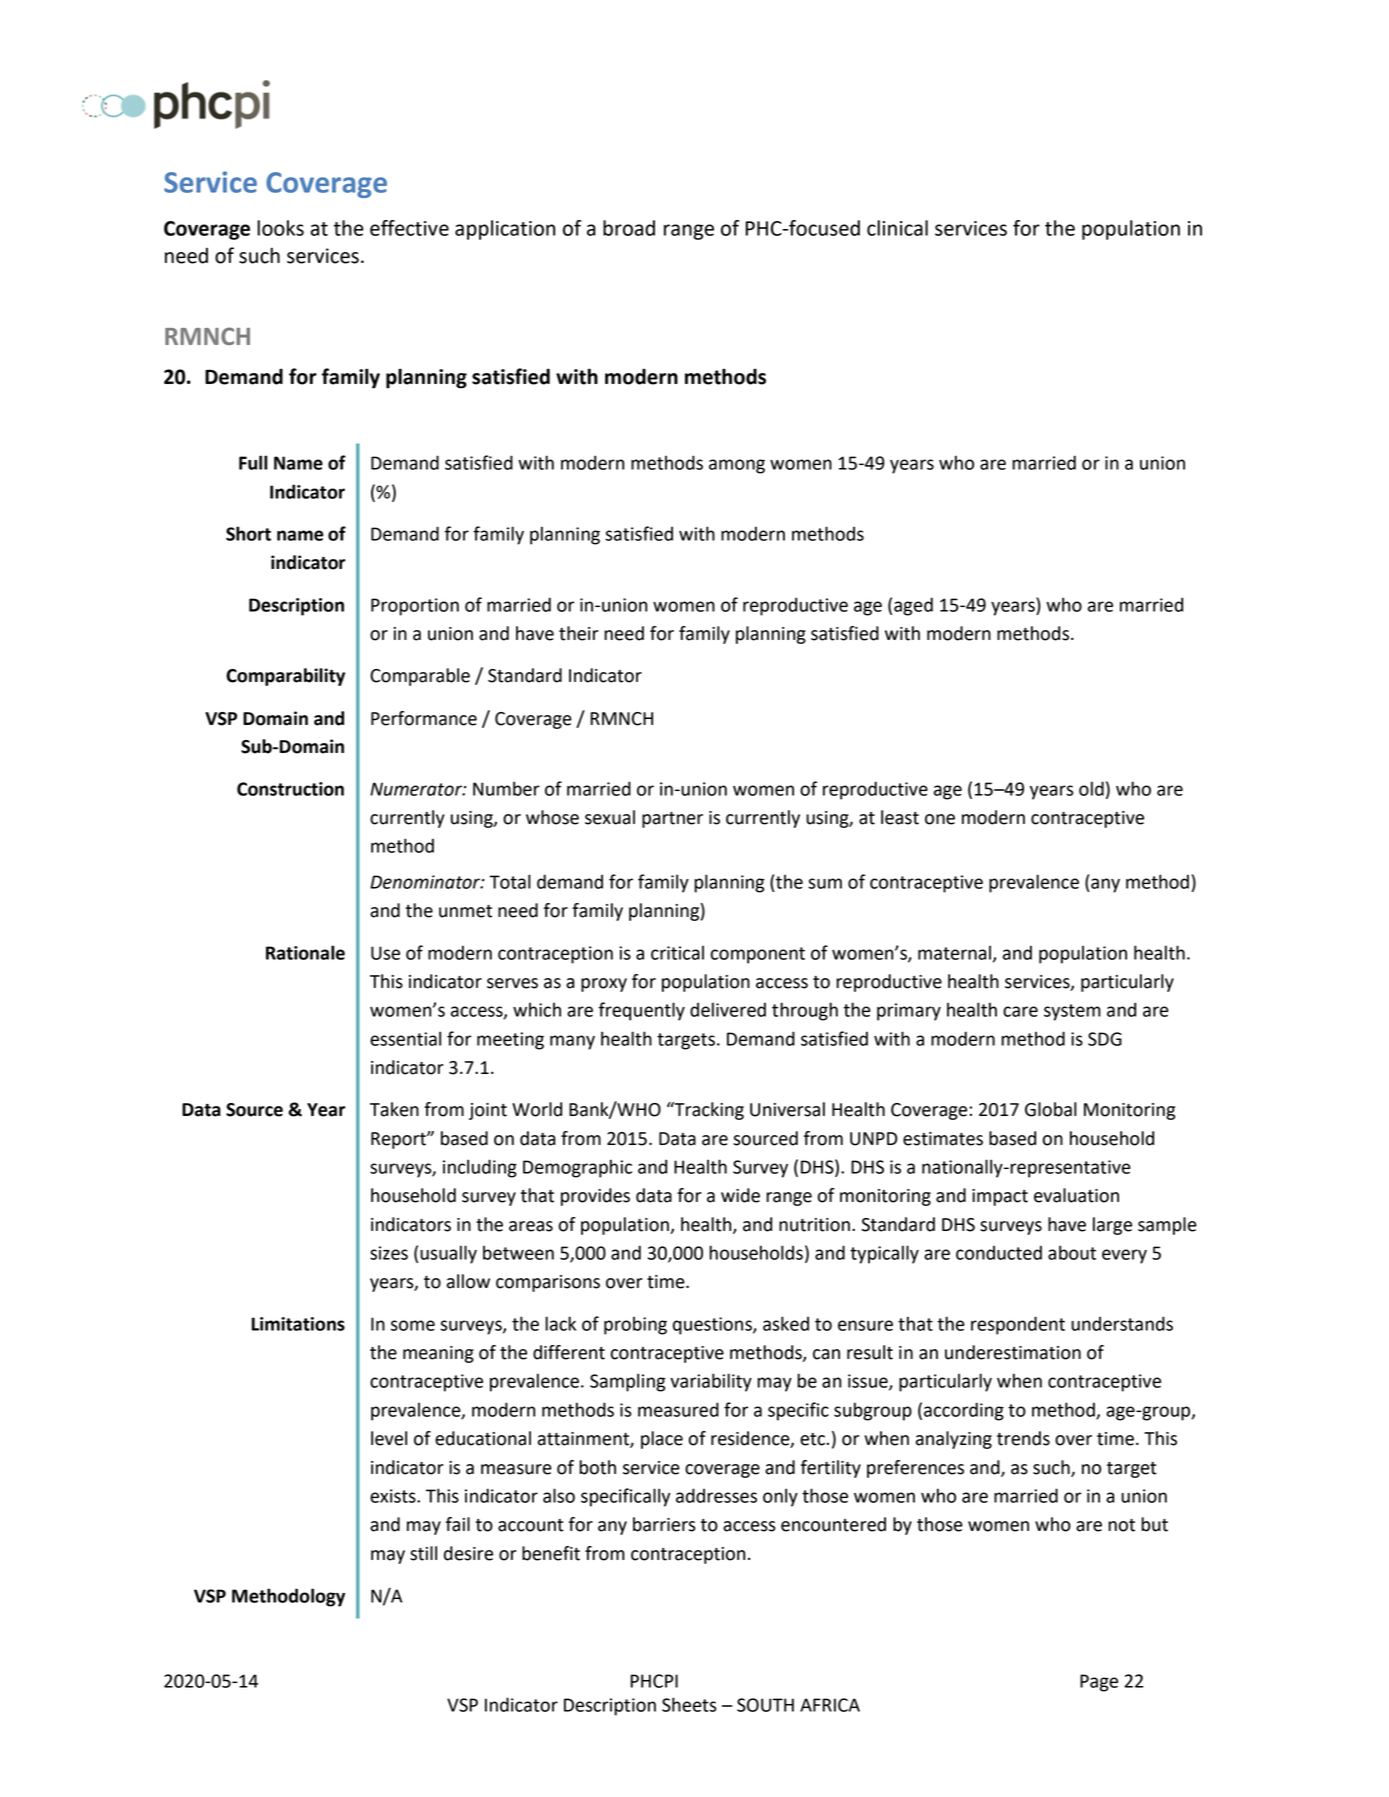  What do you see at coordinates (409, 228) in the image?
I see `effective` at bounding box center [409, 228].
